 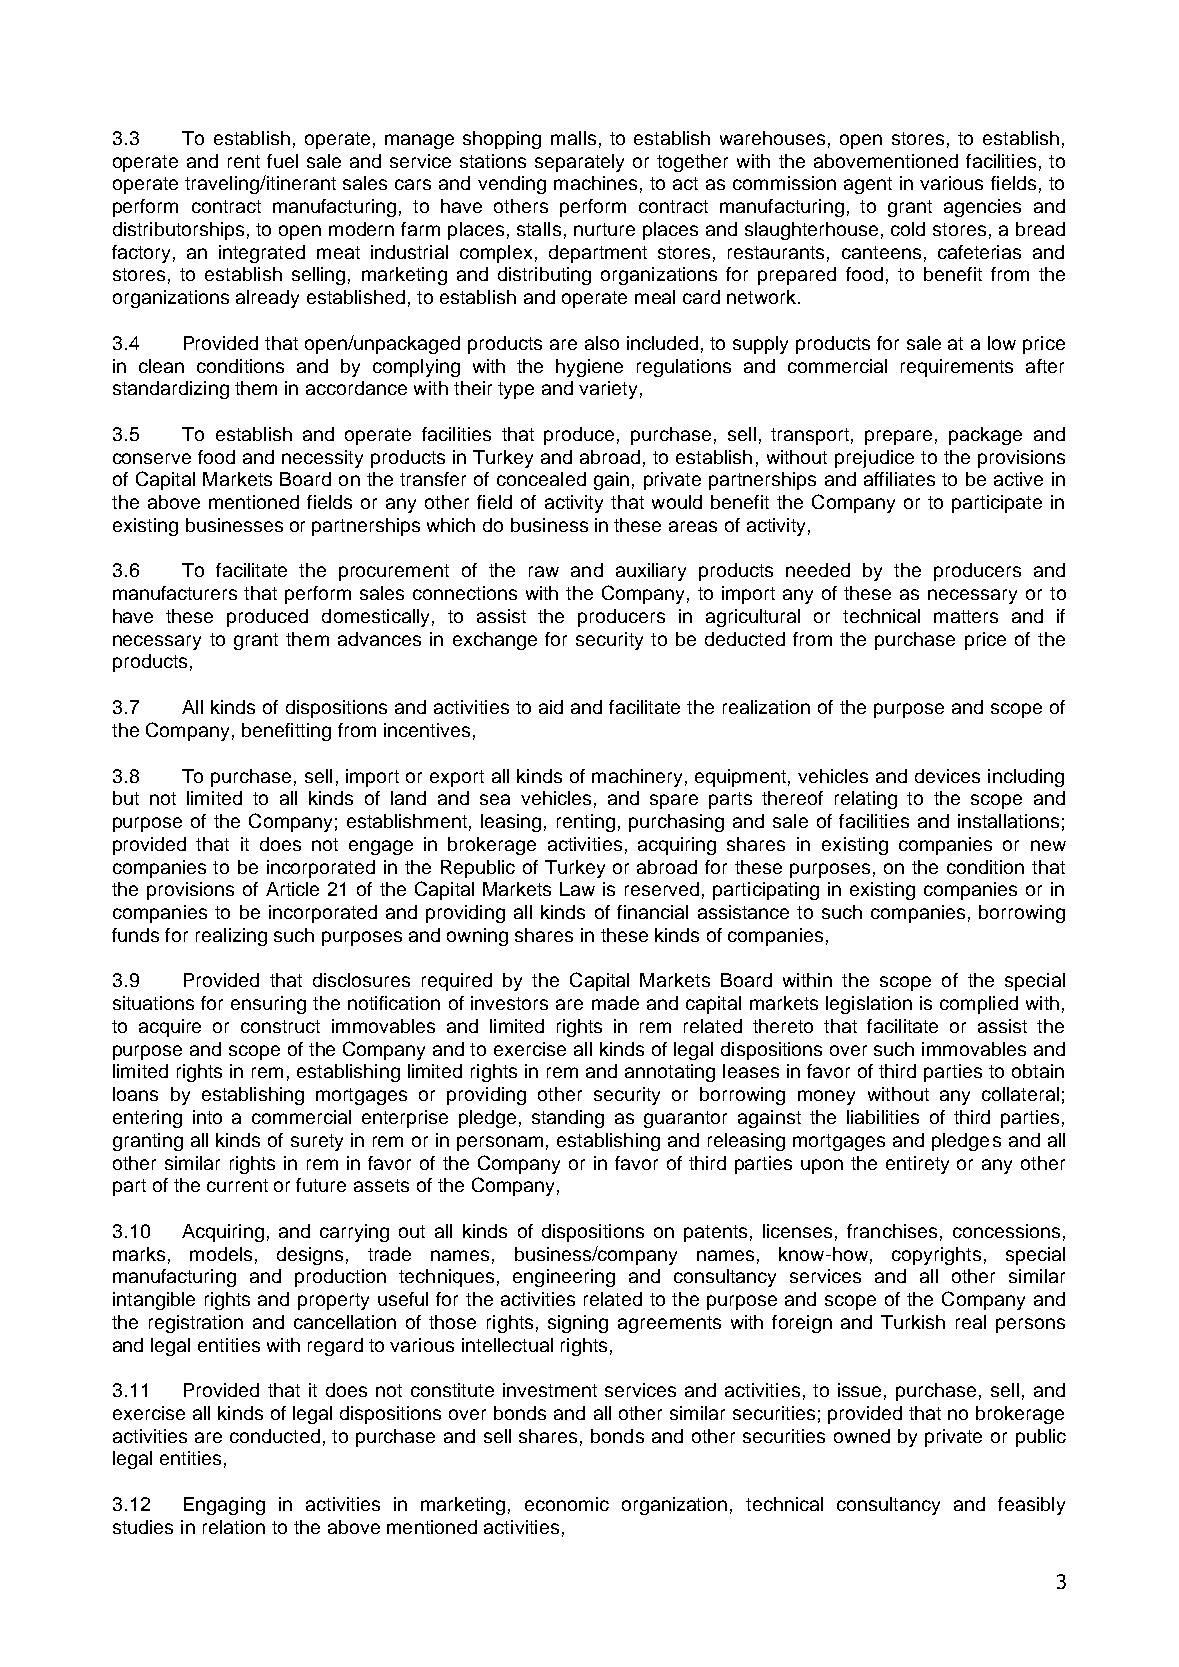 What do you see at coordinates (1031, 1506) in the screenshot?
I see `feasibly` at bounding box center [1031, 1506].
